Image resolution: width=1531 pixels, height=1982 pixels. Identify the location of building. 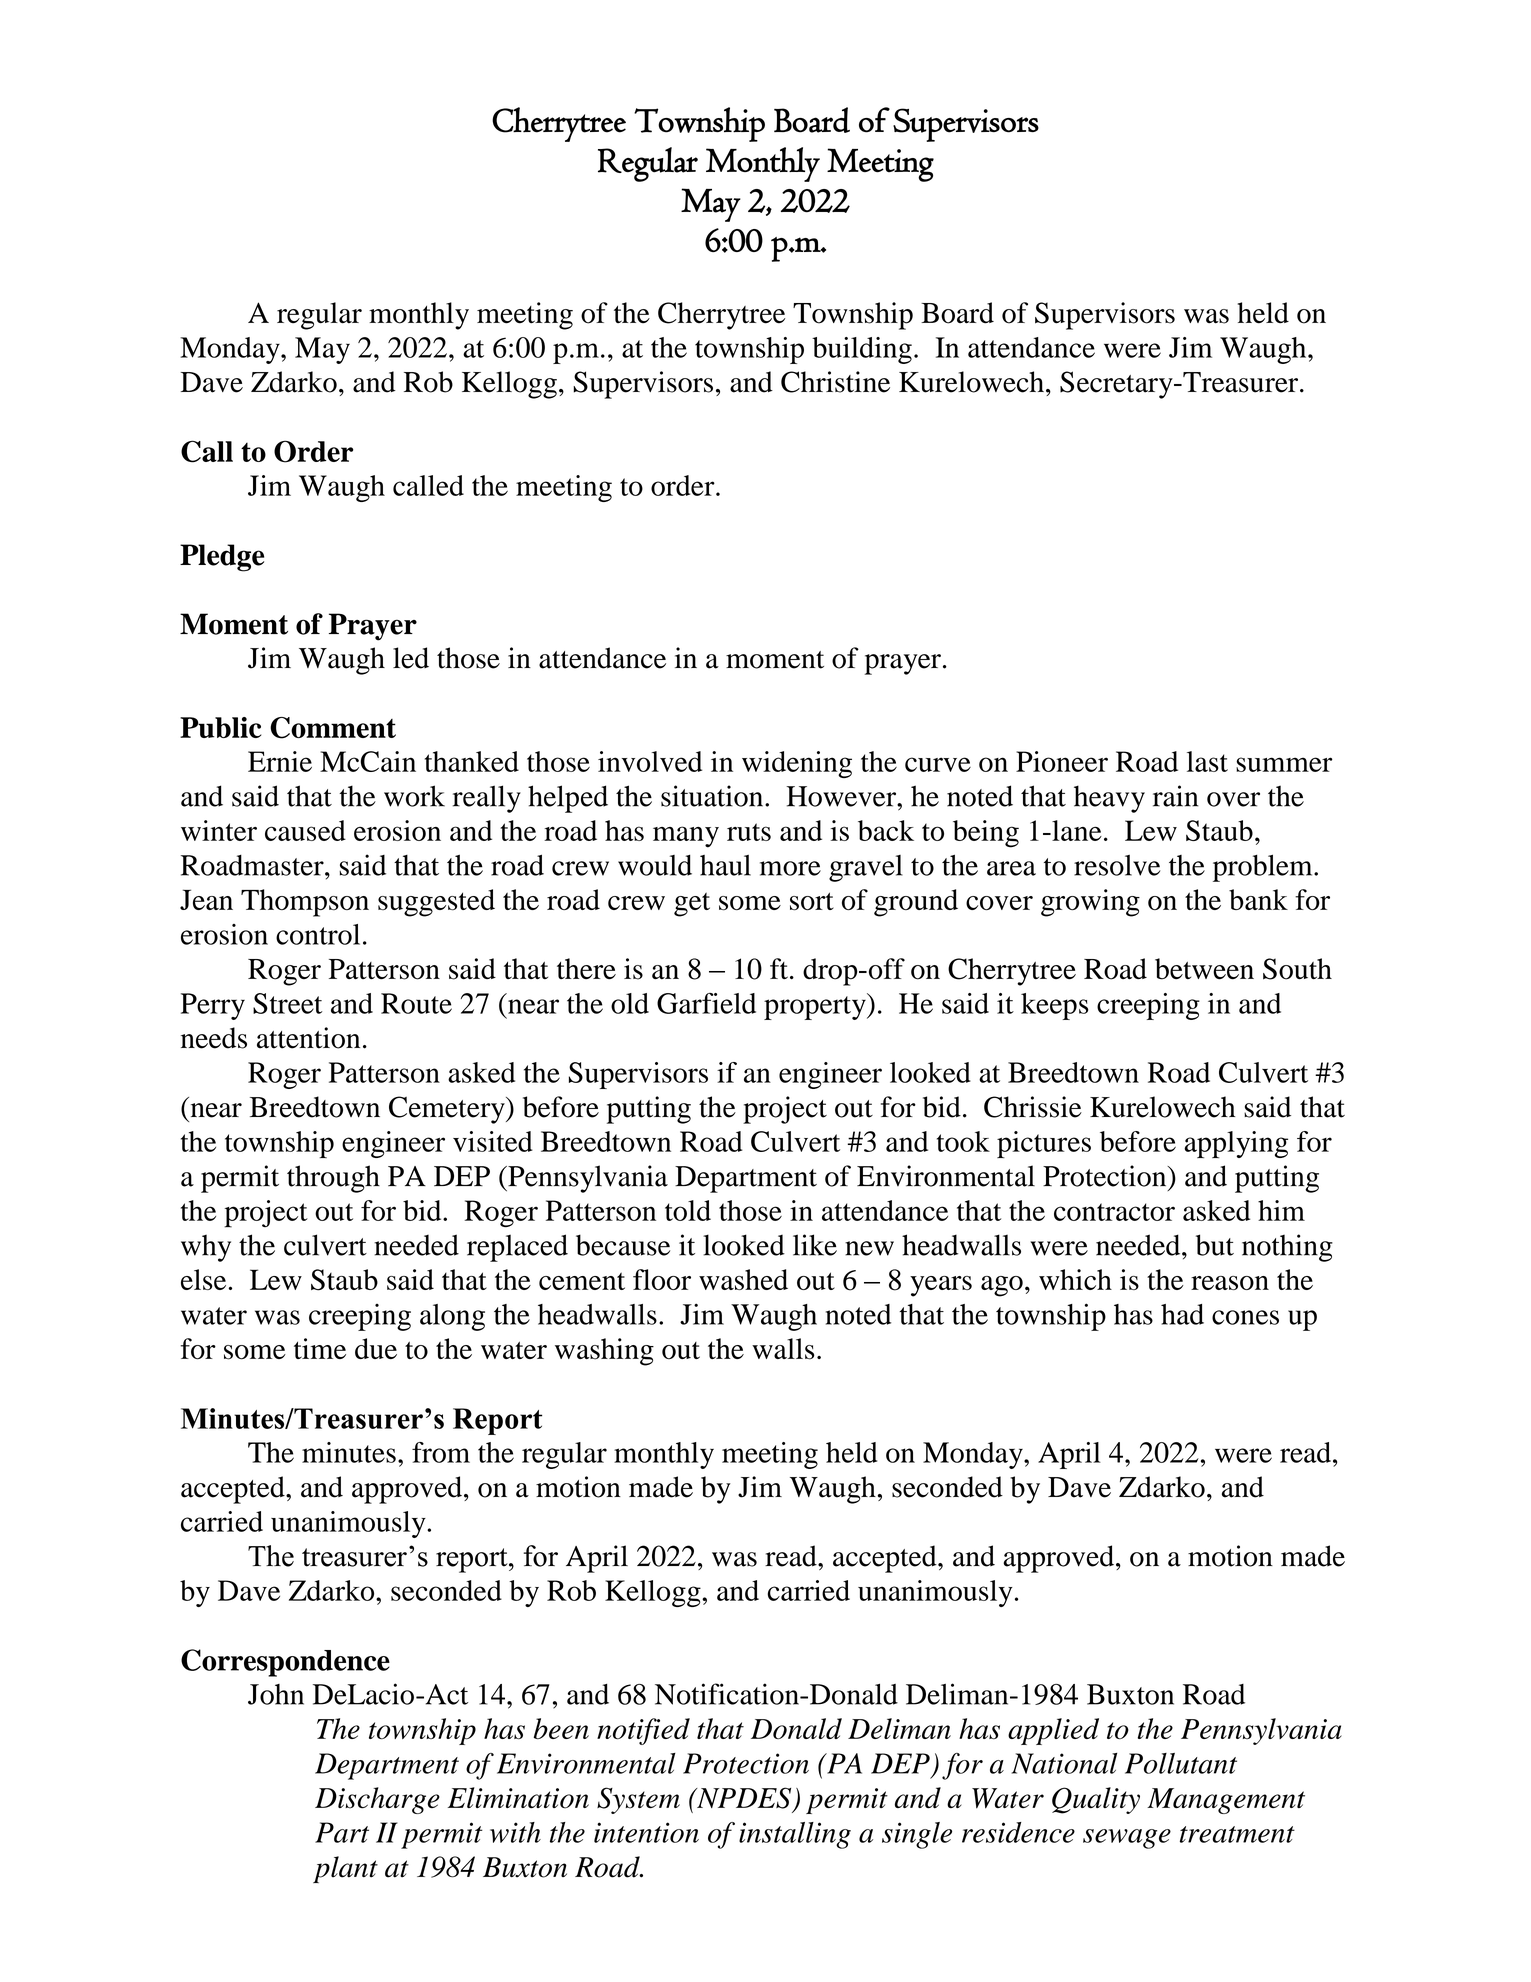
(862, 350).
